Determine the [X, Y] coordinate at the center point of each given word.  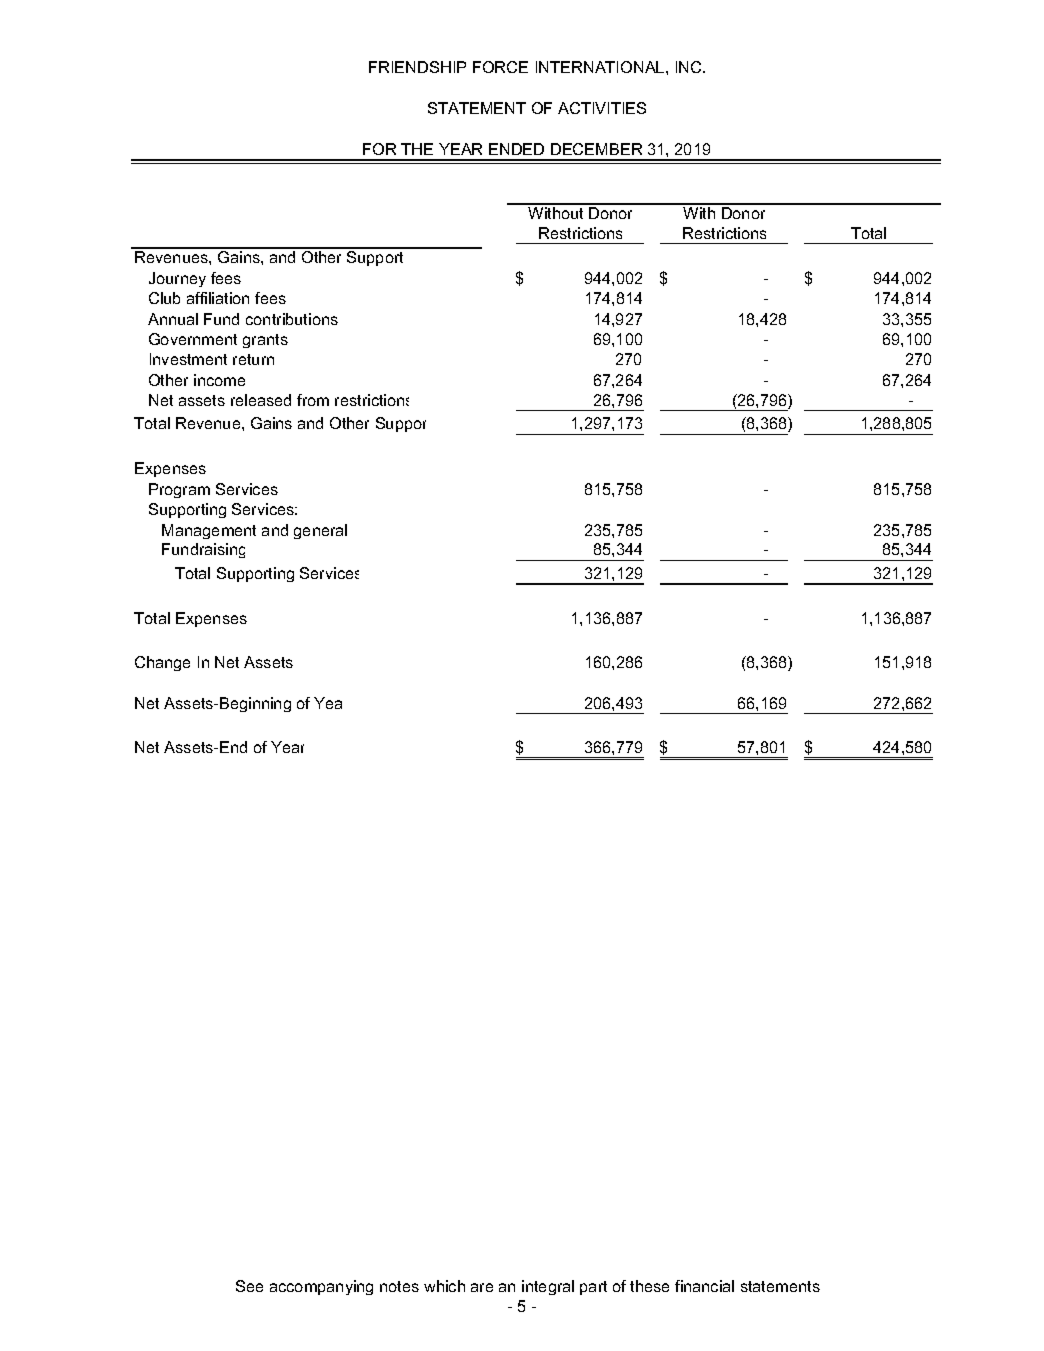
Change [162, 663]
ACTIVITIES [602, 108]
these [649, 1286]
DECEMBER [596, 149]
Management [209, 531]
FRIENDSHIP [417, 67]
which [444, 1286]
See [249, 1286]
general [320, 531]
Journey [177, 279]
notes [399, 1286]
